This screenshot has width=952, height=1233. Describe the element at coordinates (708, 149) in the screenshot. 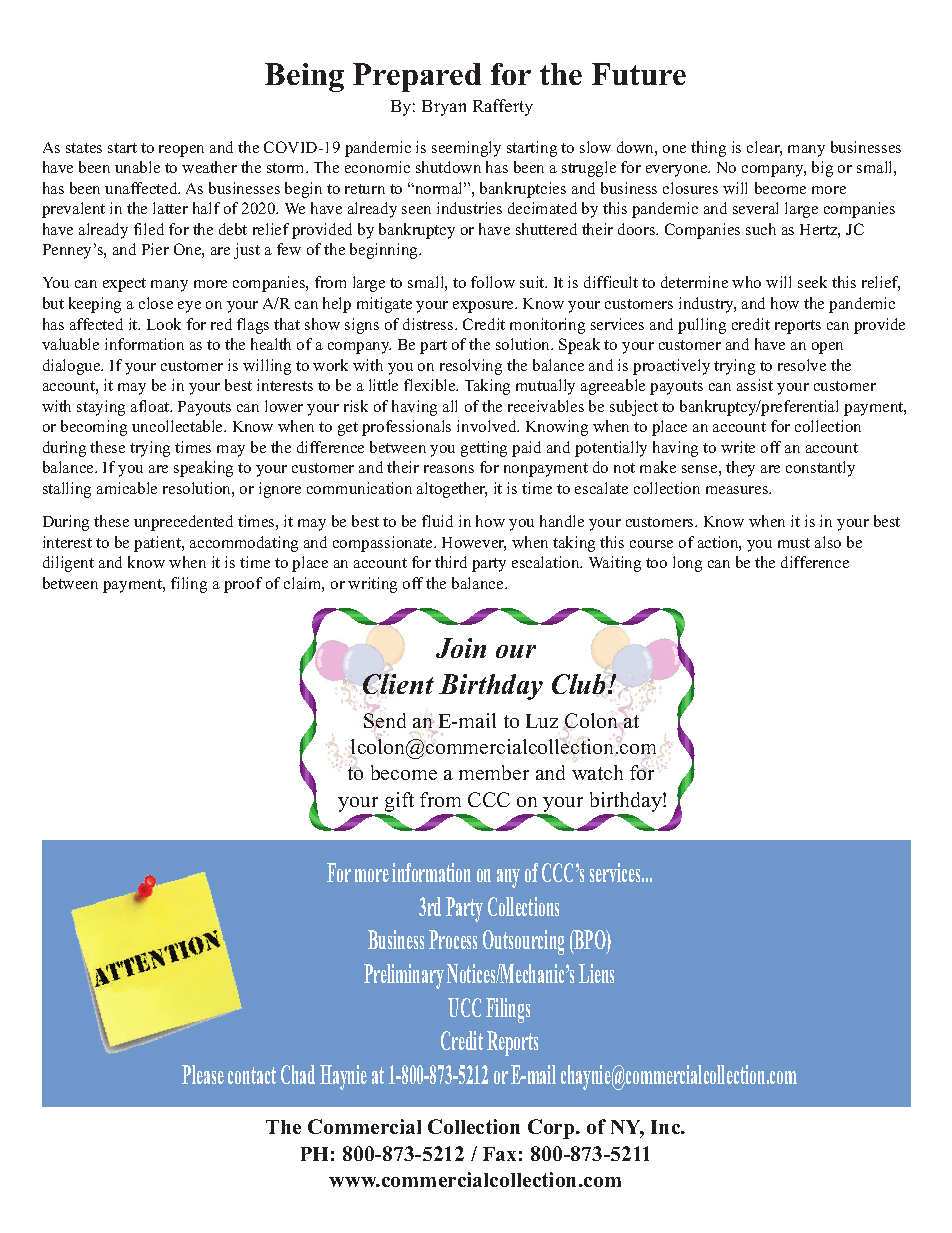

I see `thing` at that location.
